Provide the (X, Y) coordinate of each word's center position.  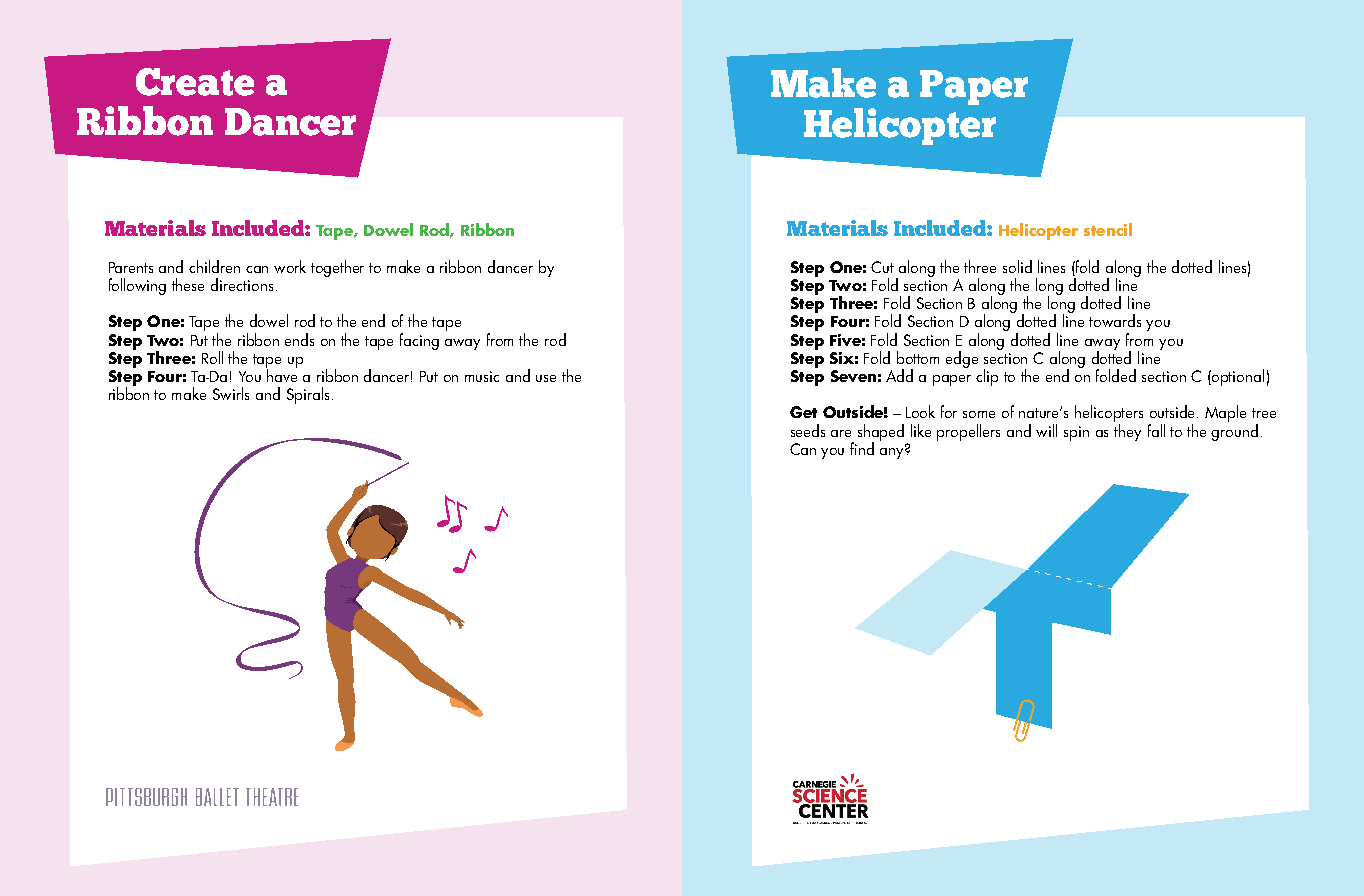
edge (962, 359)
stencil (1108, 229)
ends (299, 339)
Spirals (308, 395)
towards (1115, 320)
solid (1017, 266)
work (290, 266)
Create (195, 82)
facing (419, 341)
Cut (882, 267)
